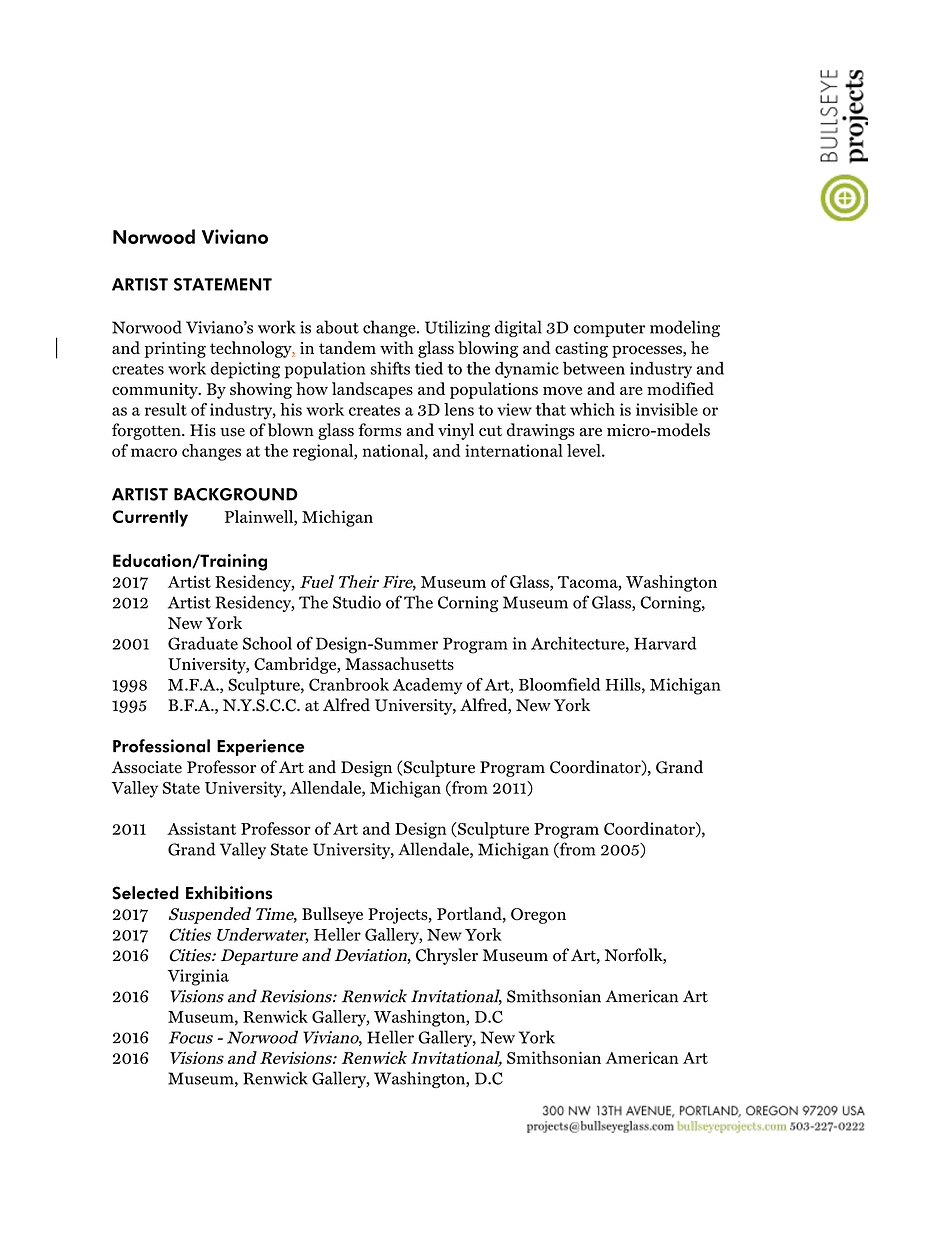  I want to click on printing, so click(175, 350).
